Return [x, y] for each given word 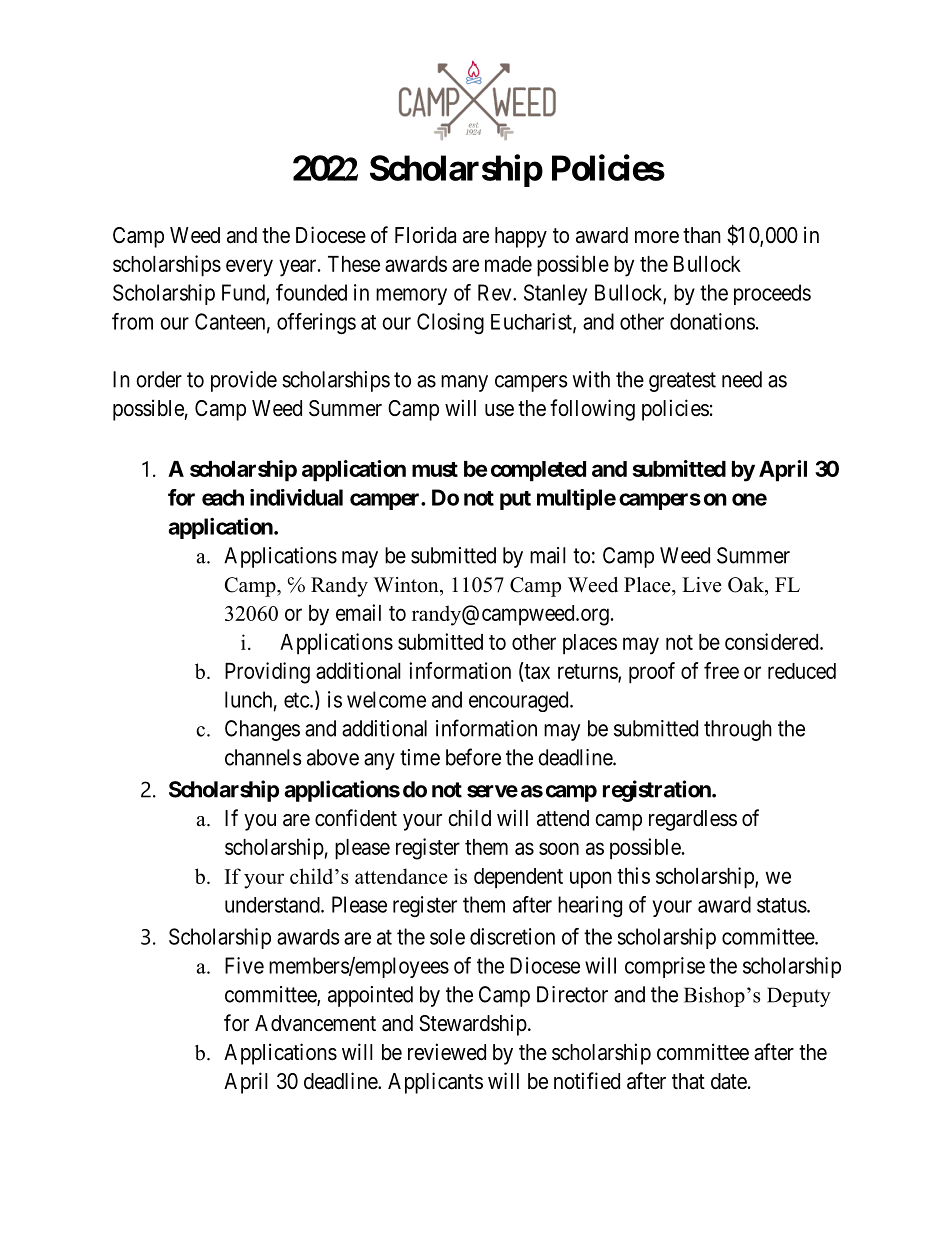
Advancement [315, 1023]
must [435, 469]
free [721, 670]
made [508, 264]
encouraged [520, 701]
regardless [693, 820]
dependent [518, 878]
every [249, 268]
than [702, 235]
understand [273, 905]
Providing [267, 673]
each [223, 497]
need [742, 379]
